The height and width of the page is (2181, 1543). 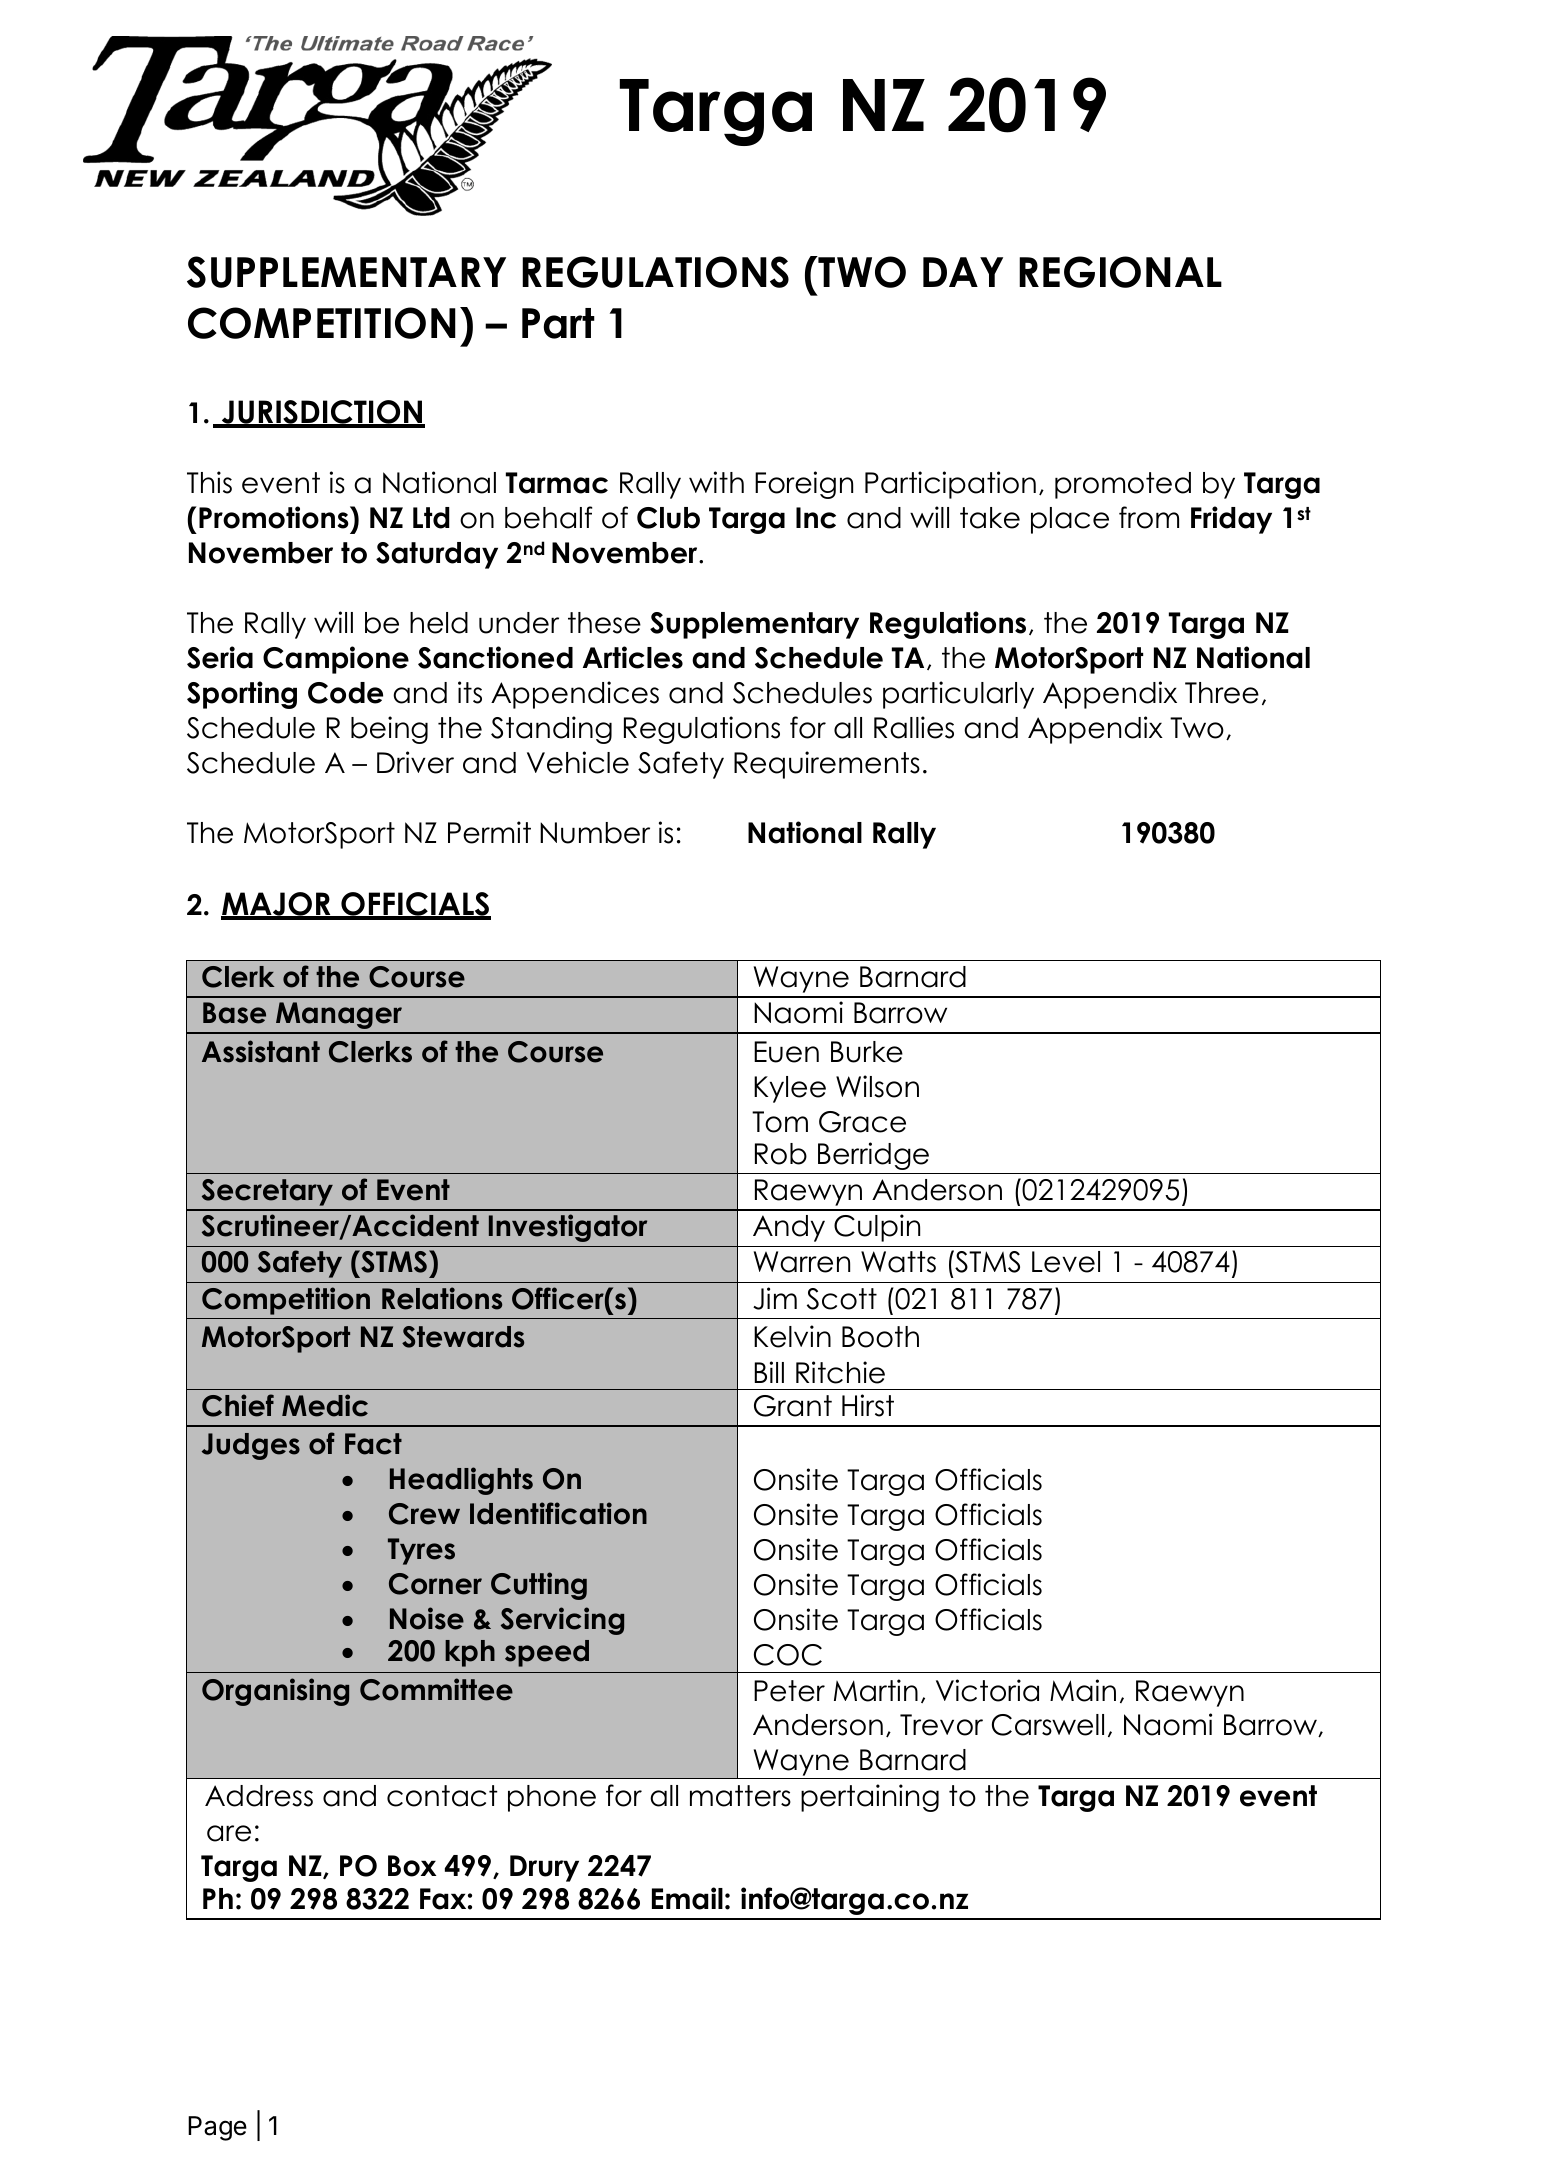 I want to click on Page, so click(x=217, y=2128).
